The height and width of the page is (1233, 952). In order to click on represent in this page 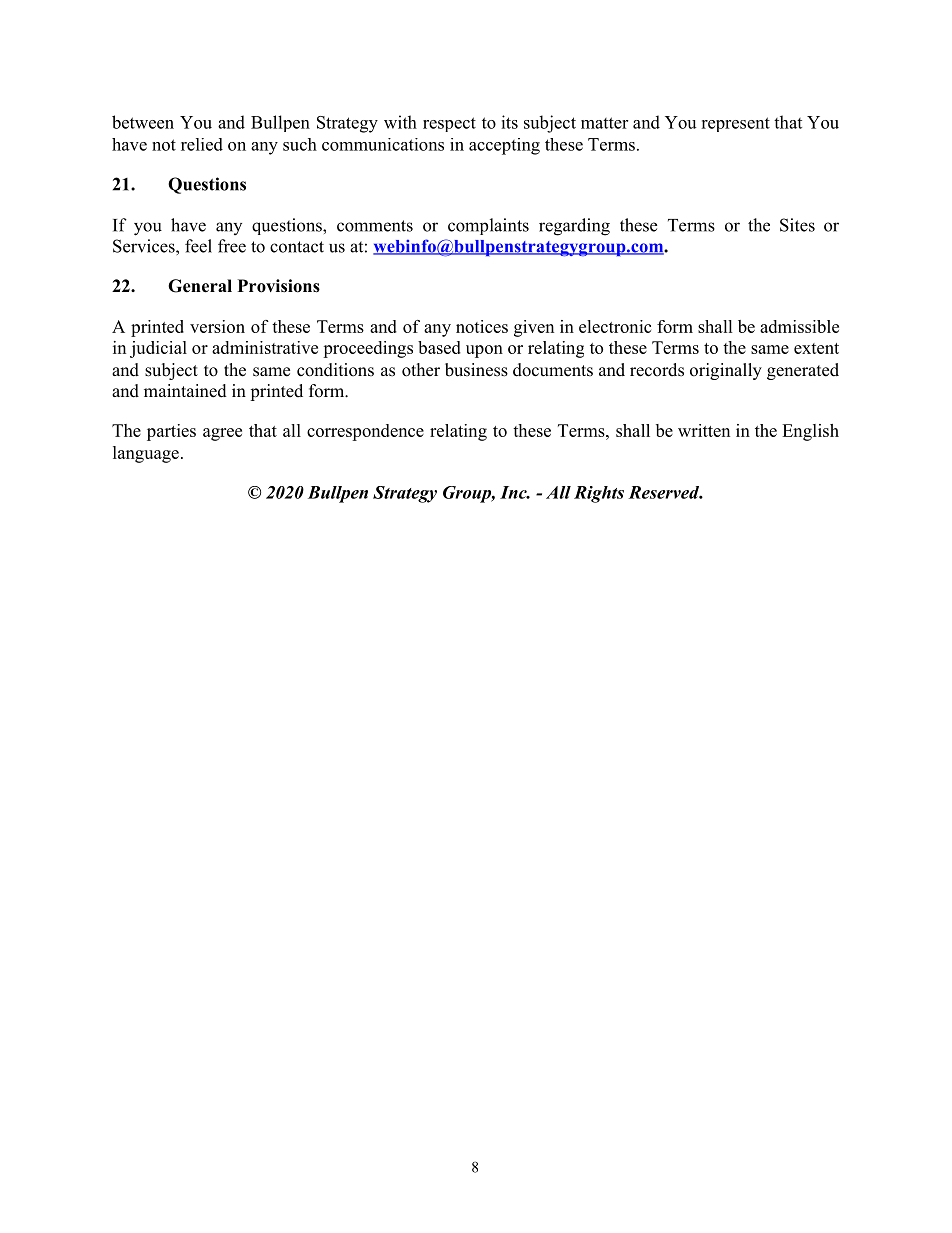, I will do `click(735, 124)`.
